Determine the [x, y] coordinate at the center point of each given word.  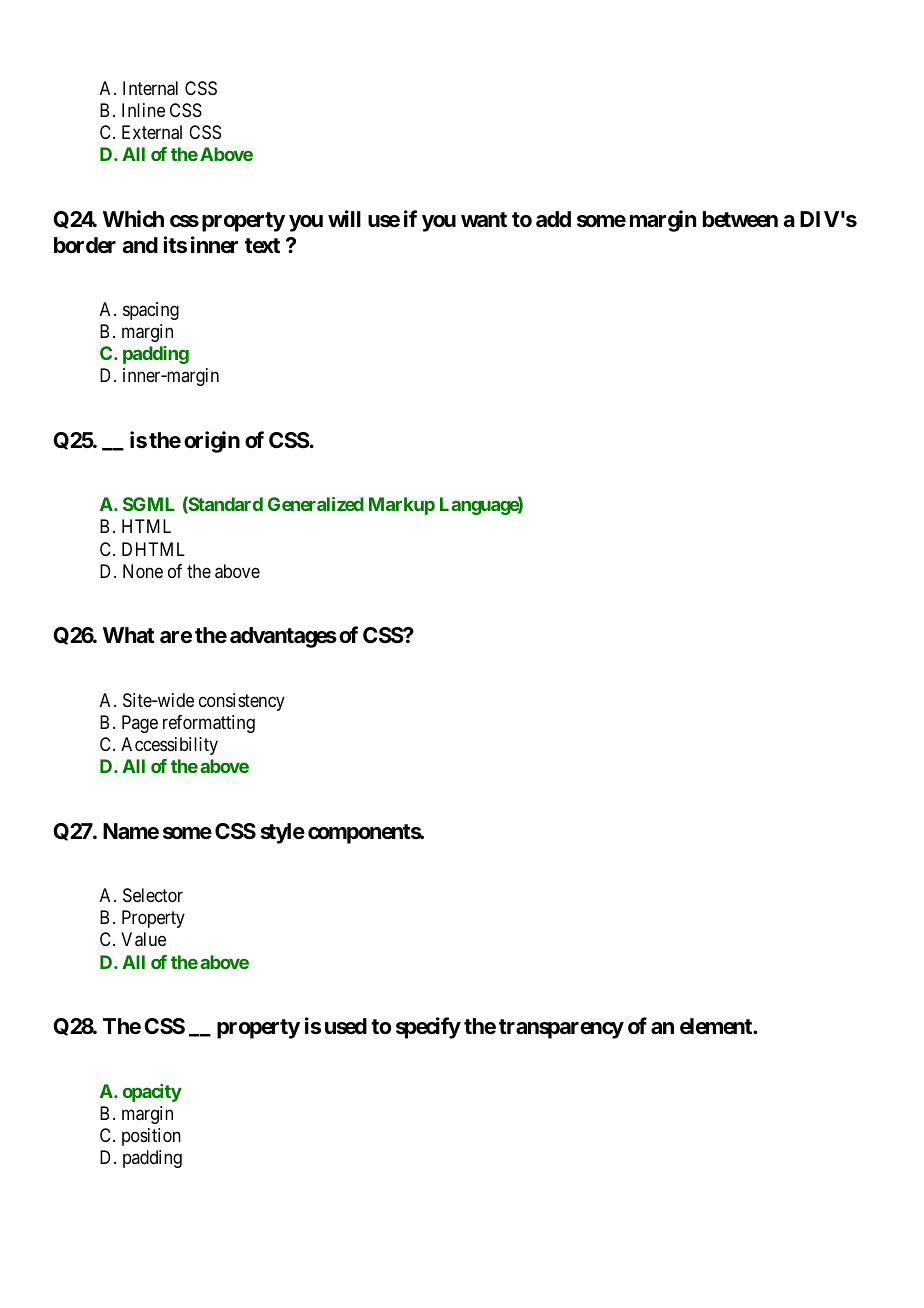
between [740, 219]
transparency [561, 1029]
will [344, 218]
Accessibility [169, 746]
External [152, 132]
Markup [402, 506]
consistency [242, 702]
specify [428, 1028]
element [717, 1026]
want [484, 220]
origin [212, 442]
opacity [152, 1093]
